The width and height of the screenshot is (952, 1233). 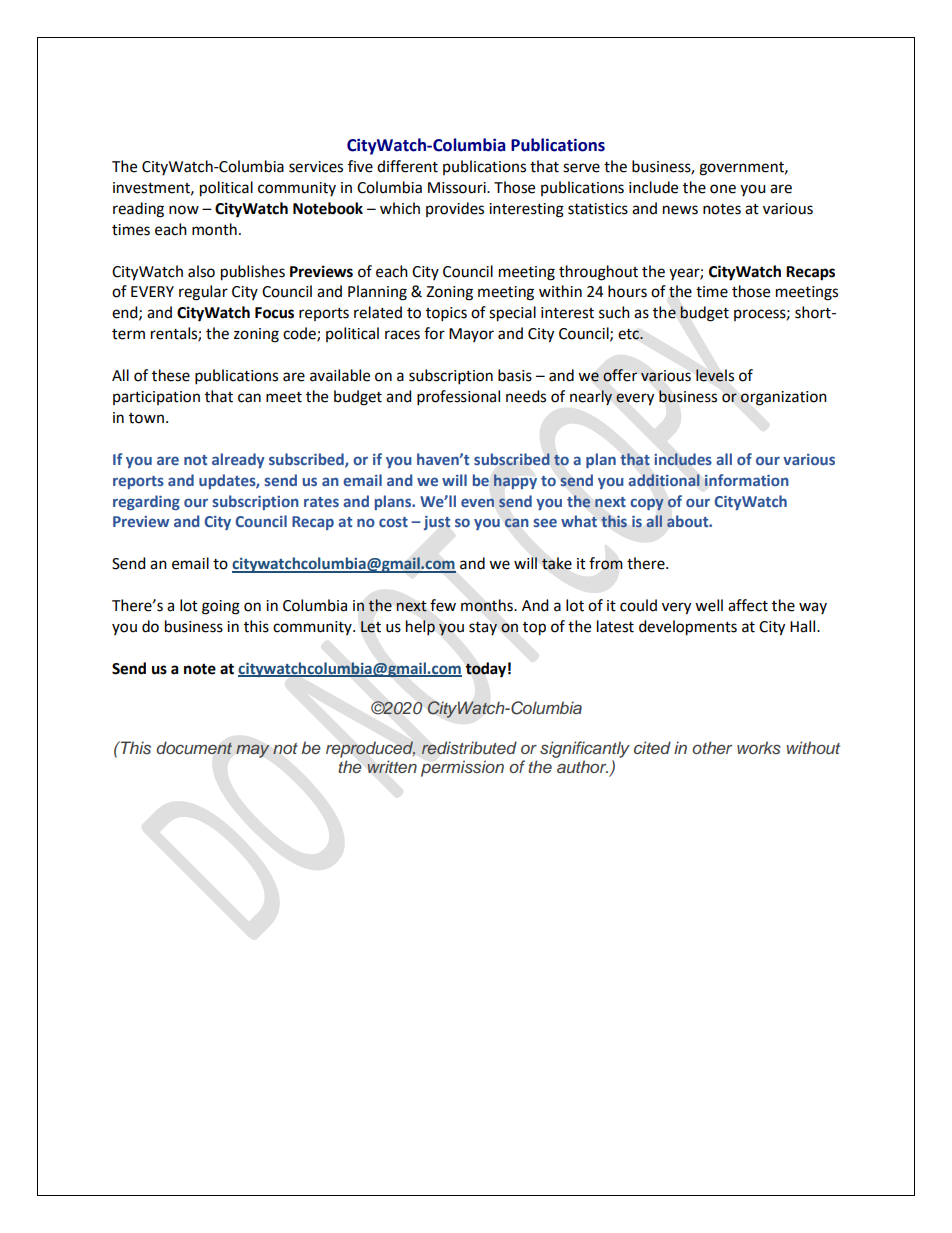 I want to click on document, so click(x=194, y=748).
